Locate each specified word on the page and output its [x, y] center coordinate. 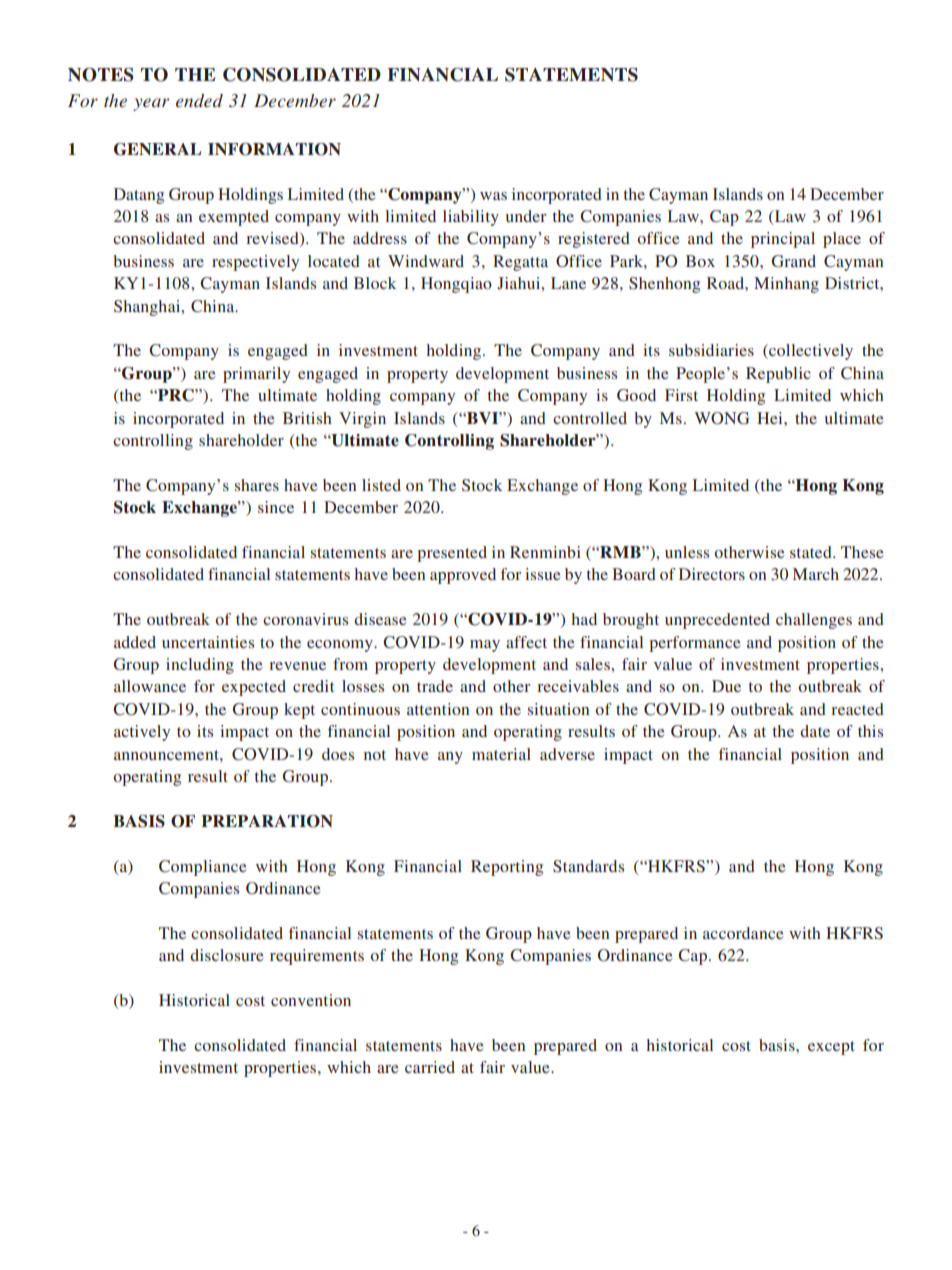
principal [783, 240]
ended [199, 100]
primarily [256, 375]
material [501, 754]
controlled [590, 418]
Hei [771, 418]
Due [726, 686]
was [493, 196]
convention [311, 1000]
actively [142, 733]
